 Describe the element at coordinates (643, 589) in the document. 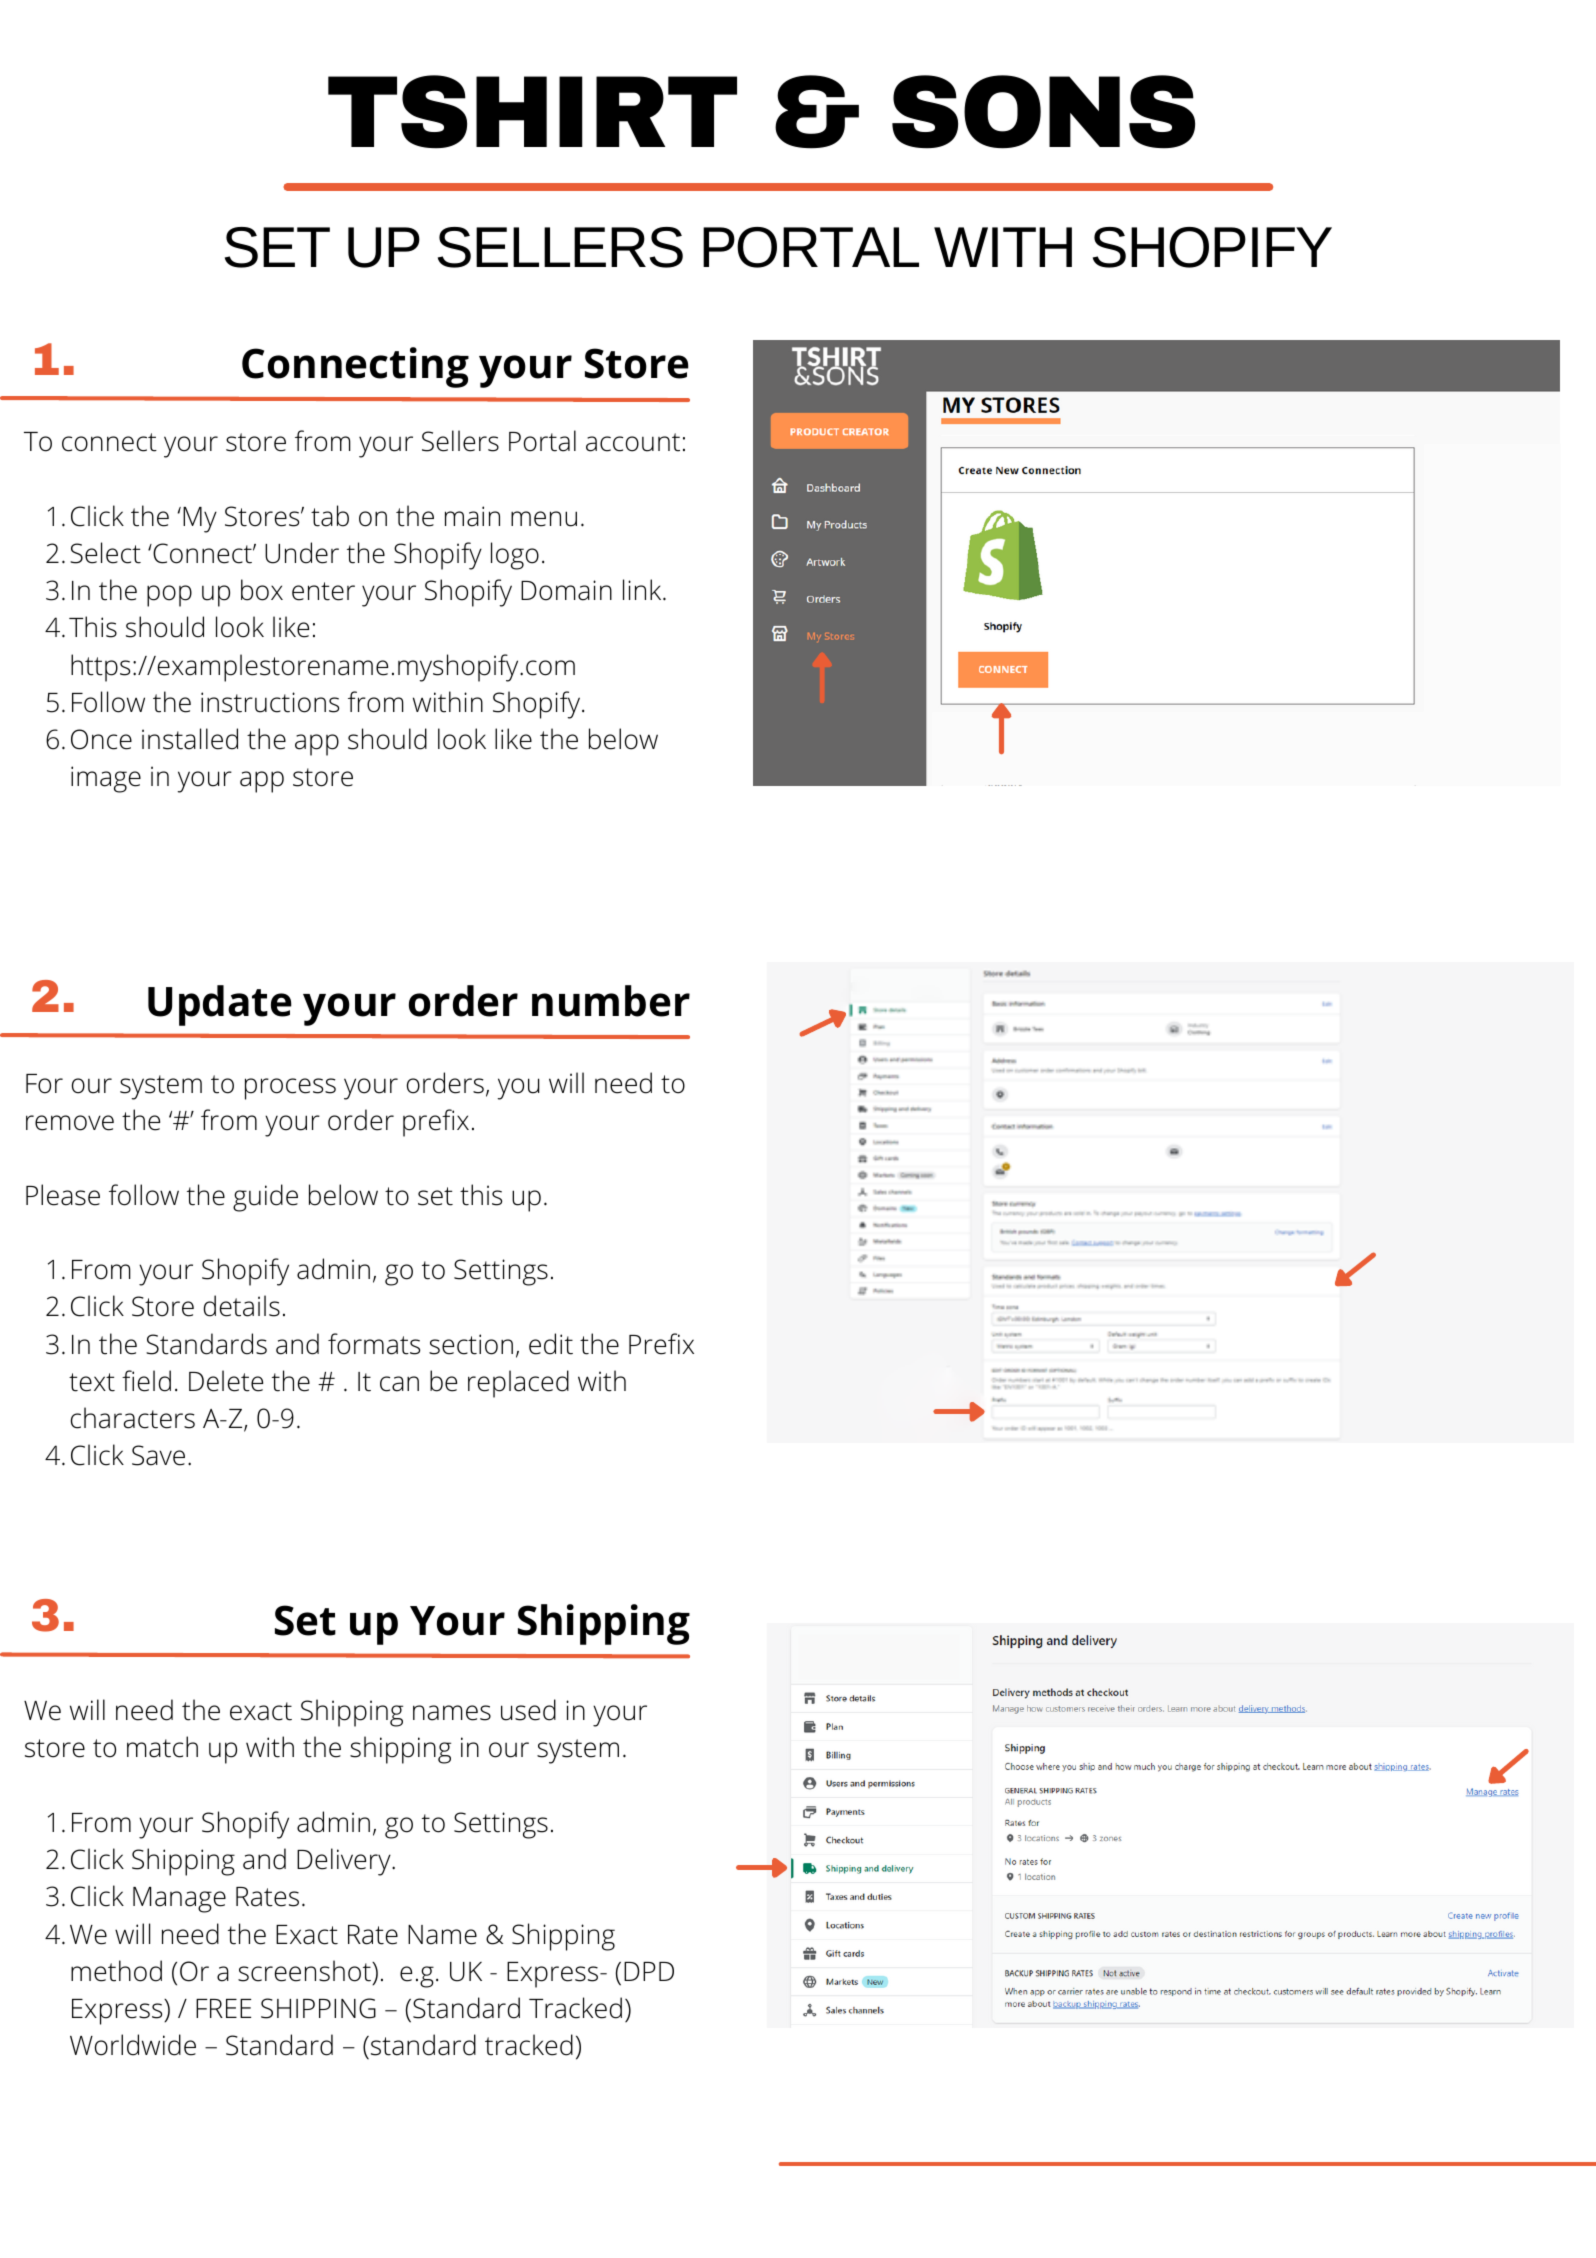

I see `link` at that location.
